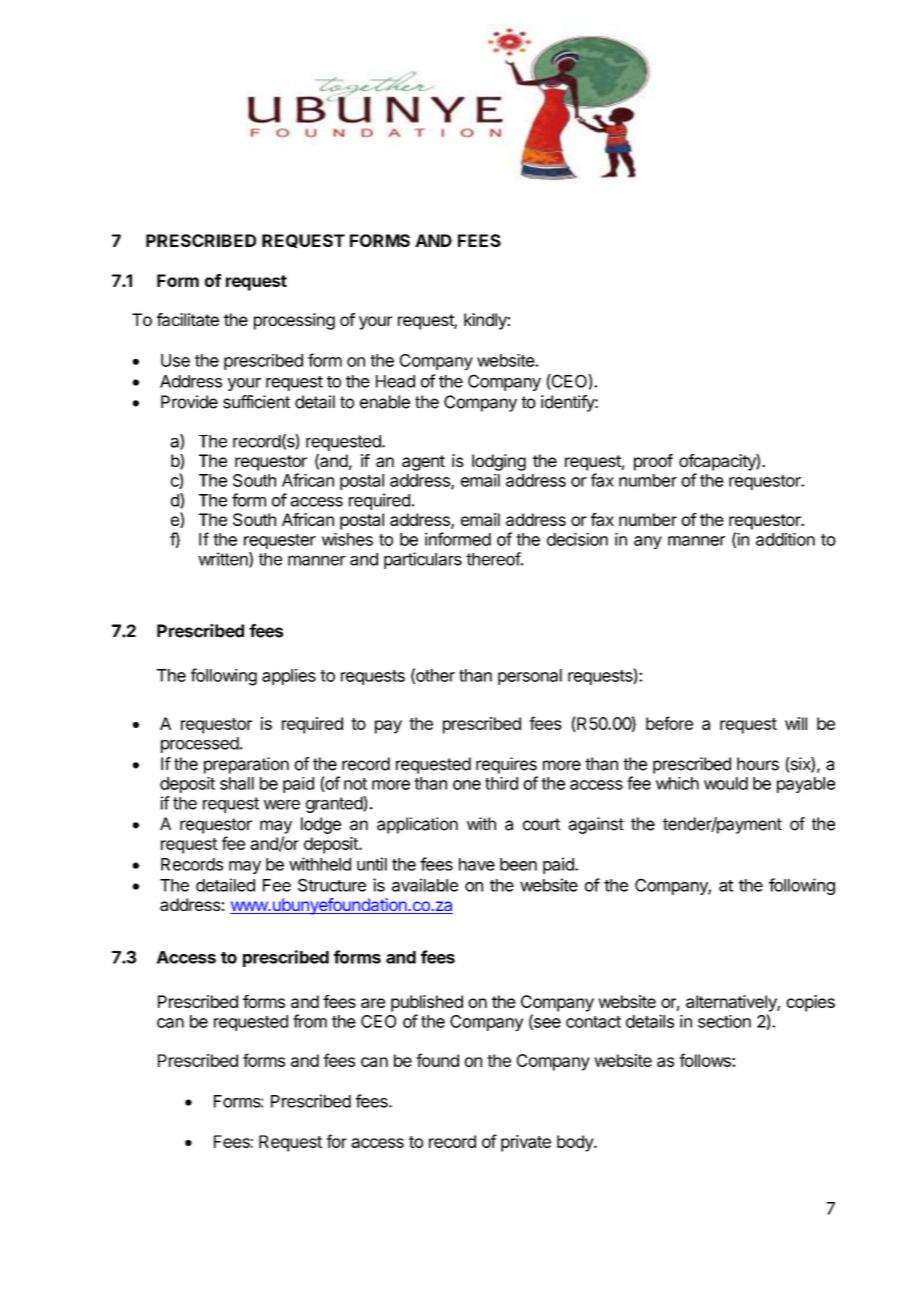  I want to click on hours, so click(758, 764).
